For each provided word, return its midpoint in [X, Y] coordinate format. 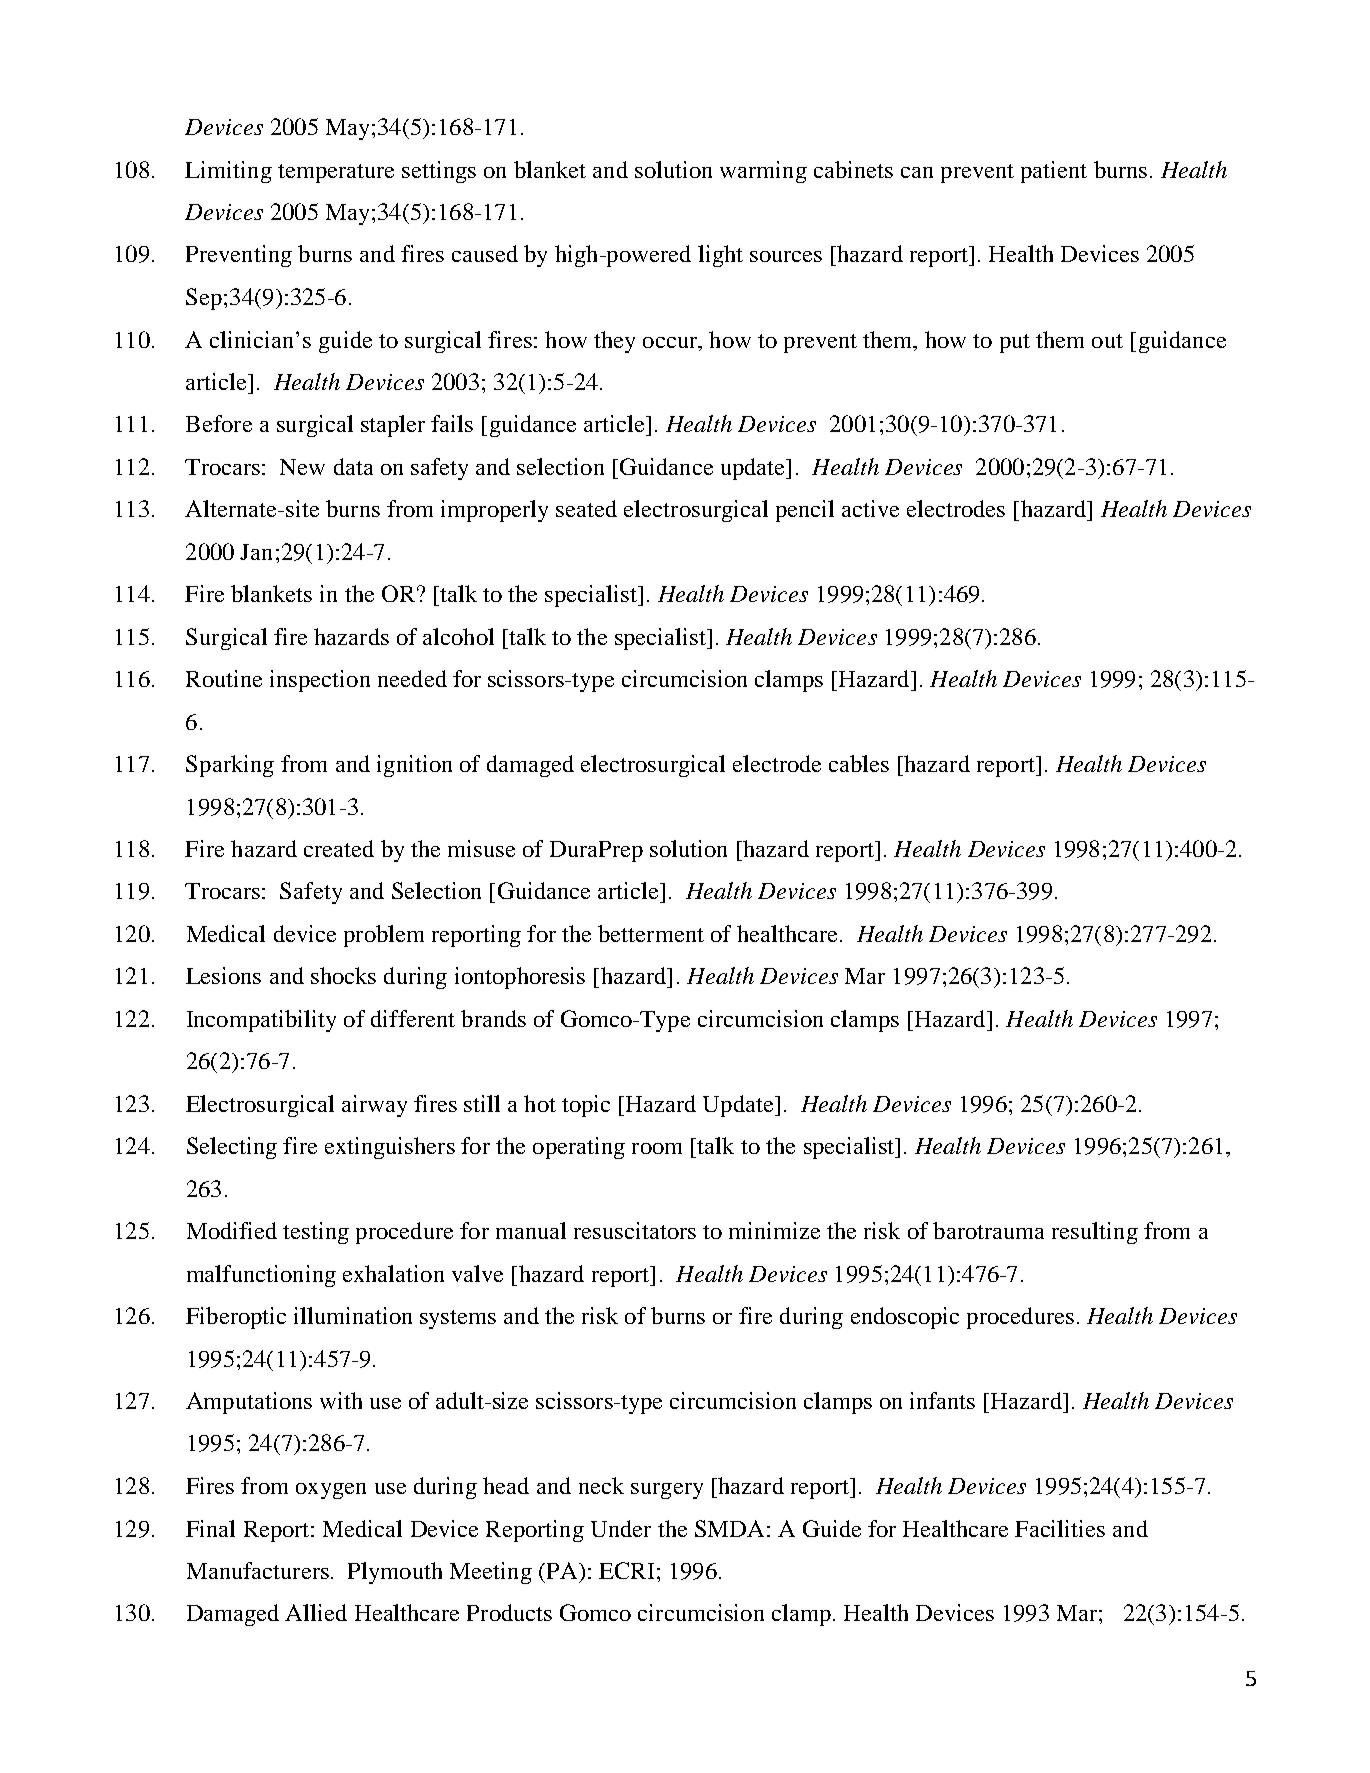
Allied [316, 1612]
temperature [336, 173]
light [720, 256]
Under [621, 1528]
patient [1054, 172]
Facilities [1060, 1528]
